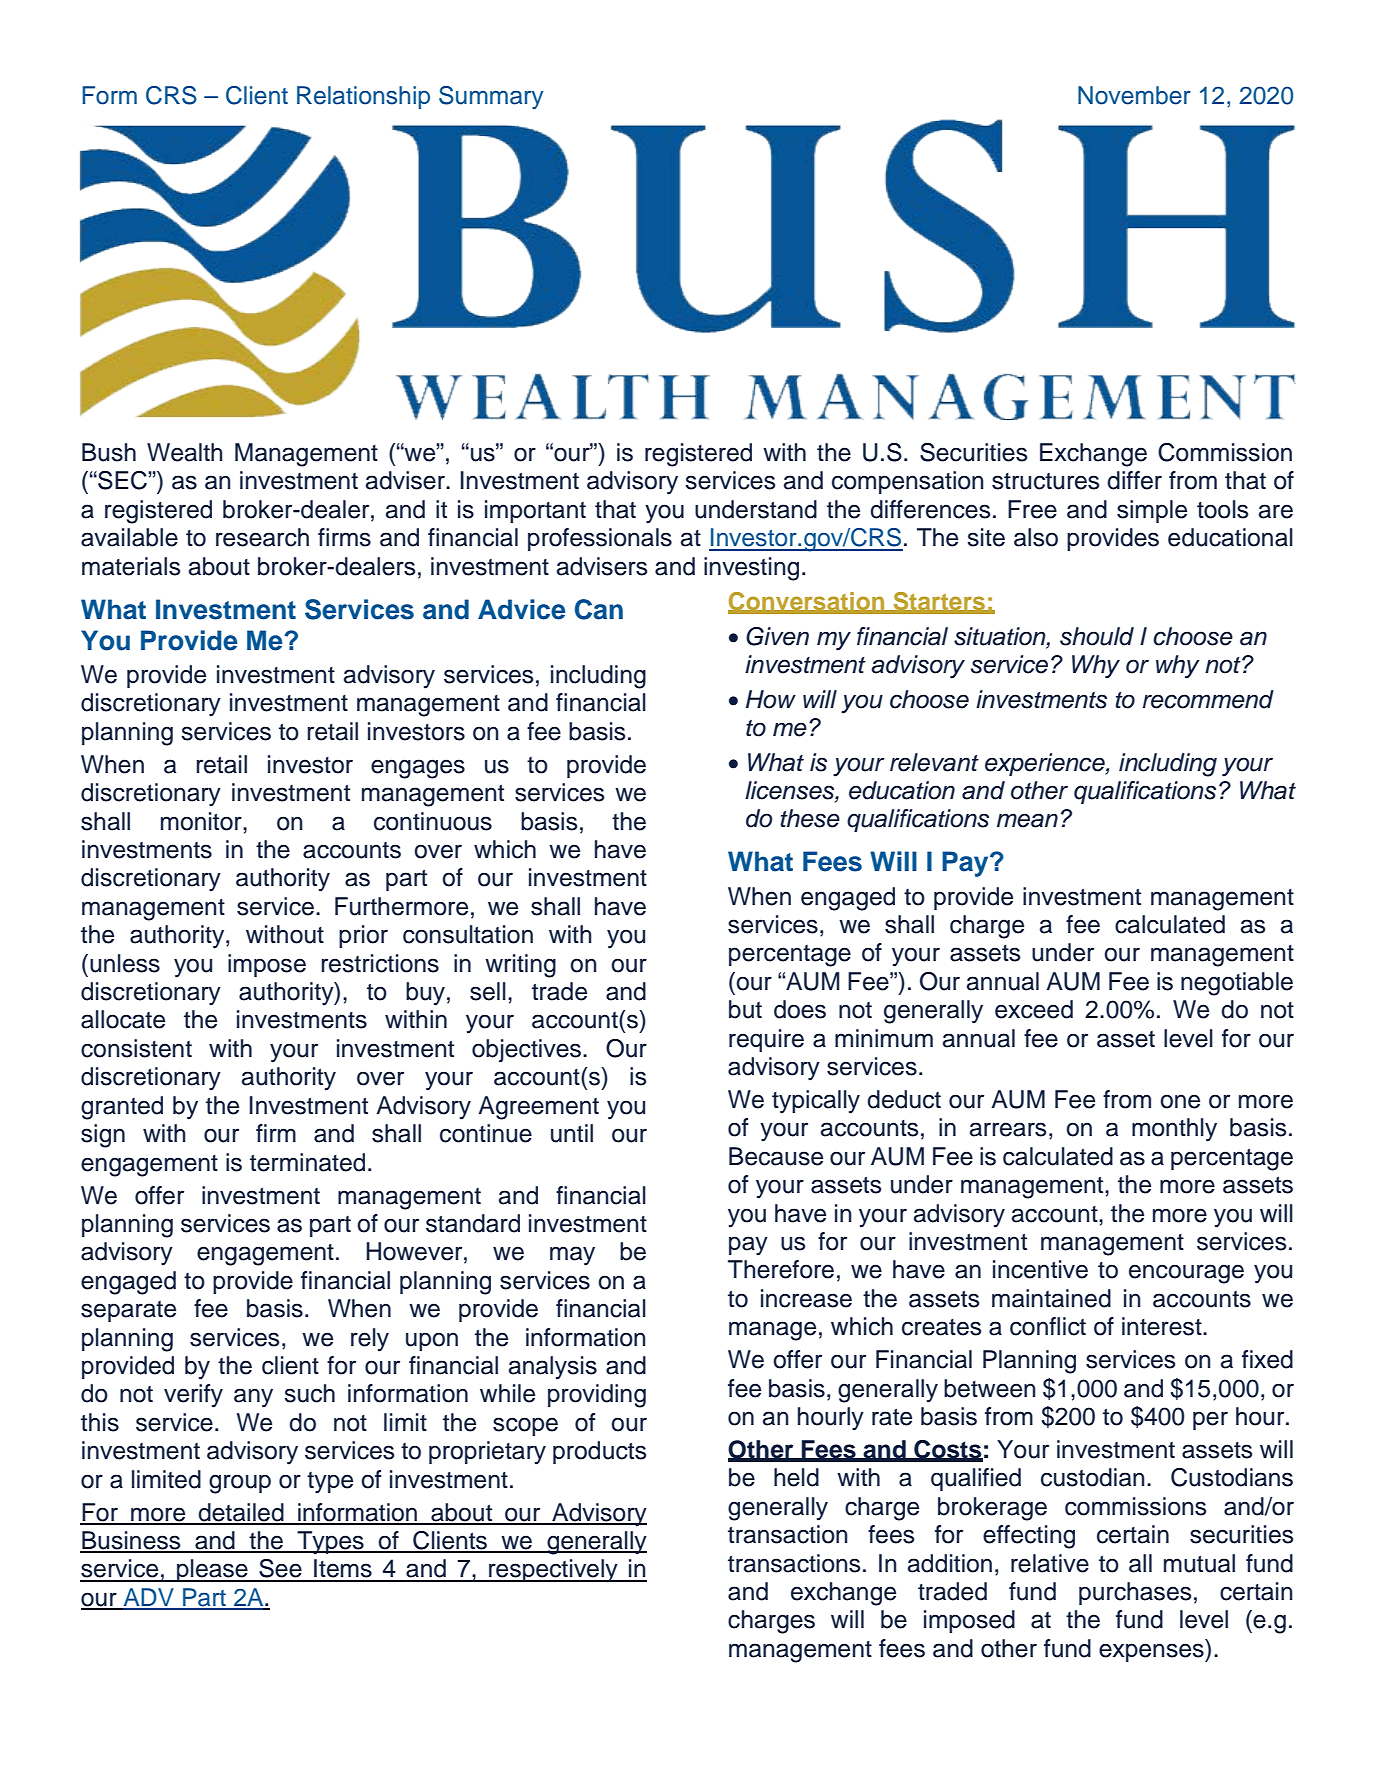 The image size is (1375, 1779). Describe the element at coordinates (202, 821) in the screenshot. I see `monitor` at that location.
